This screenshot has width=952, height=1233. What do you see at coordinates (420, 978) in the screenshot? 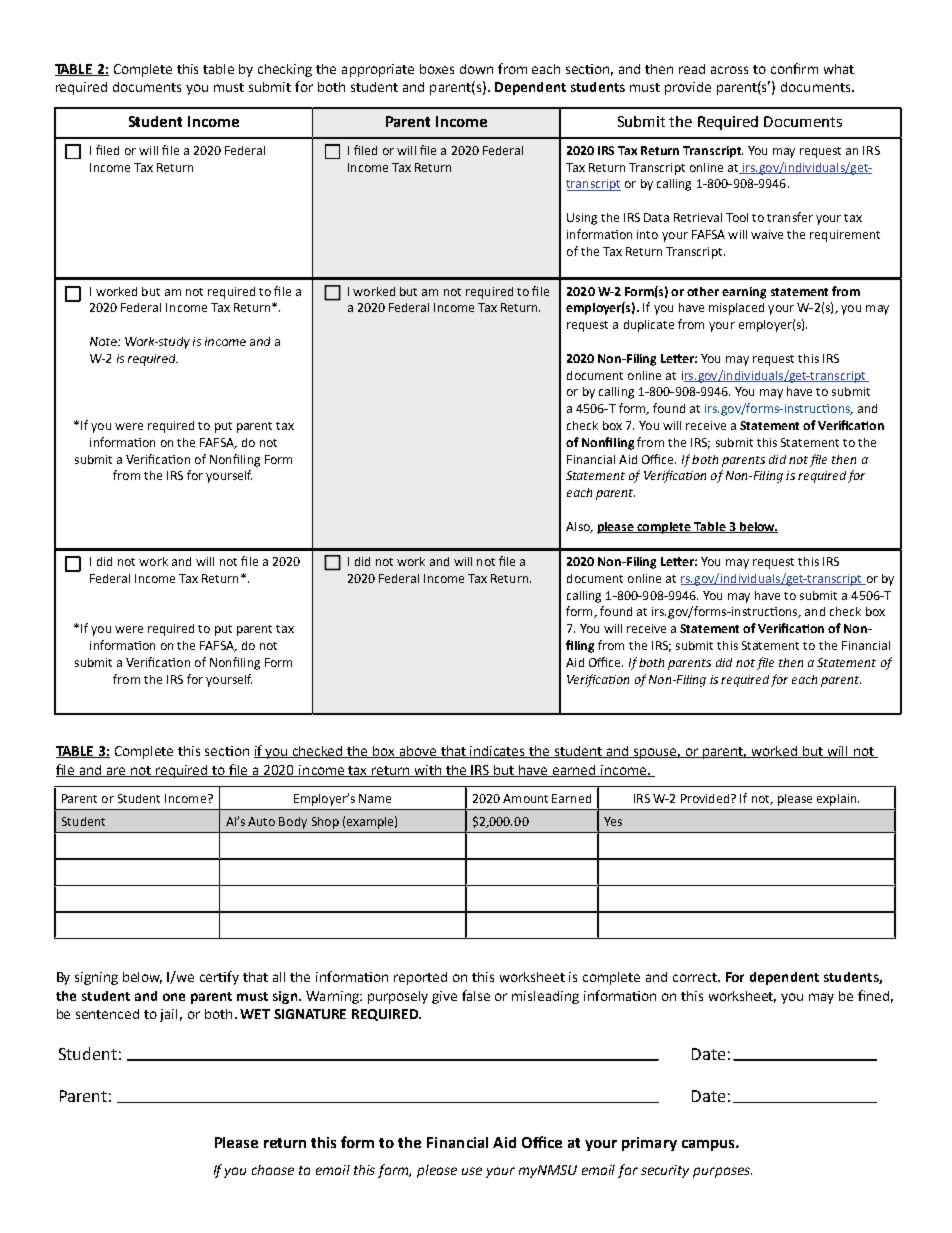
I see `reported` at bounding box center [420, 978].
